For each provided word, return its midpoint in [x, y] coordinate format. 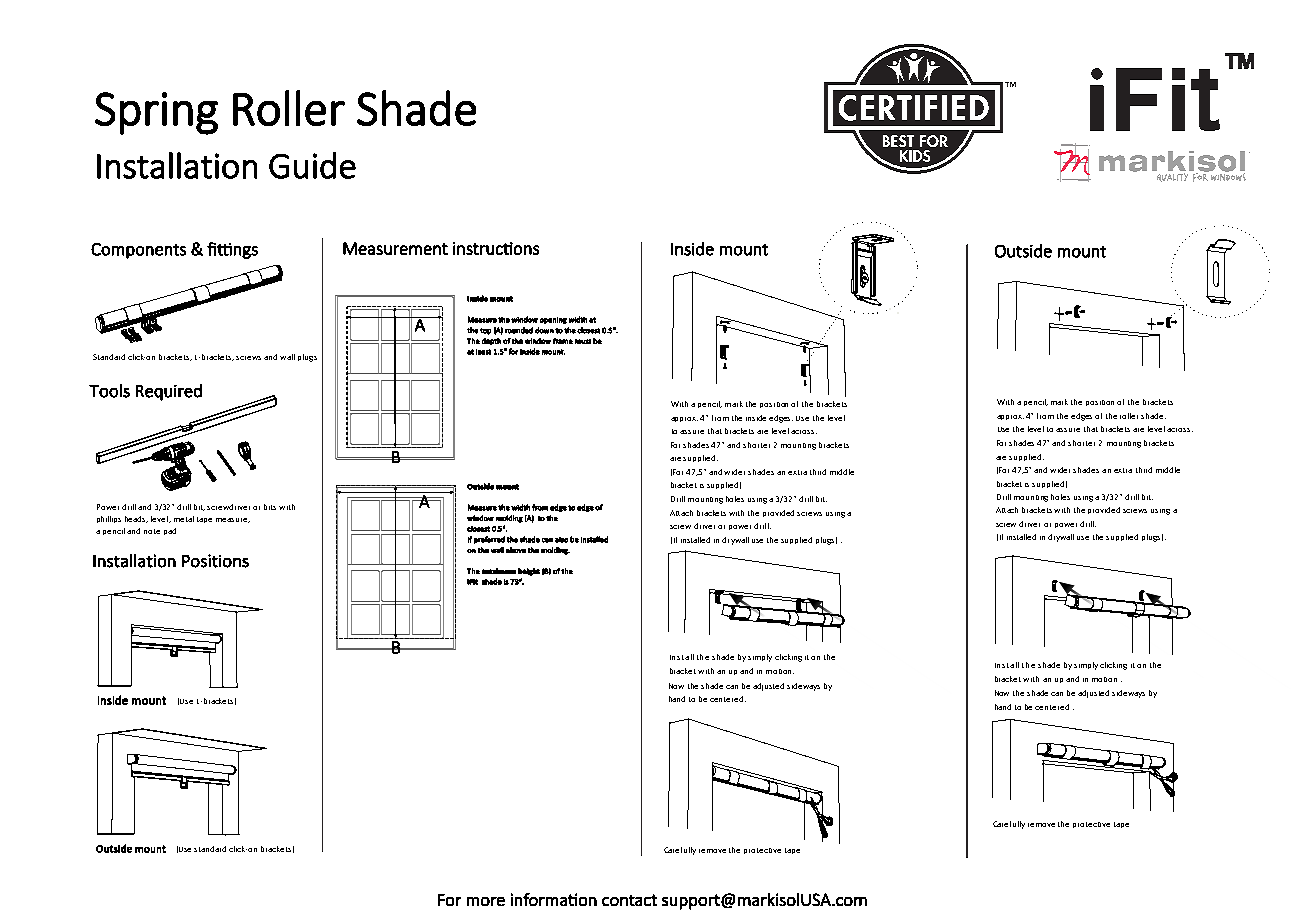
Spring [156, 113]
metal [184, 519]
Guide [312, 165]
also [561, 540]
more [486, 901]
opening [553, 320]
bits [270, 507]
